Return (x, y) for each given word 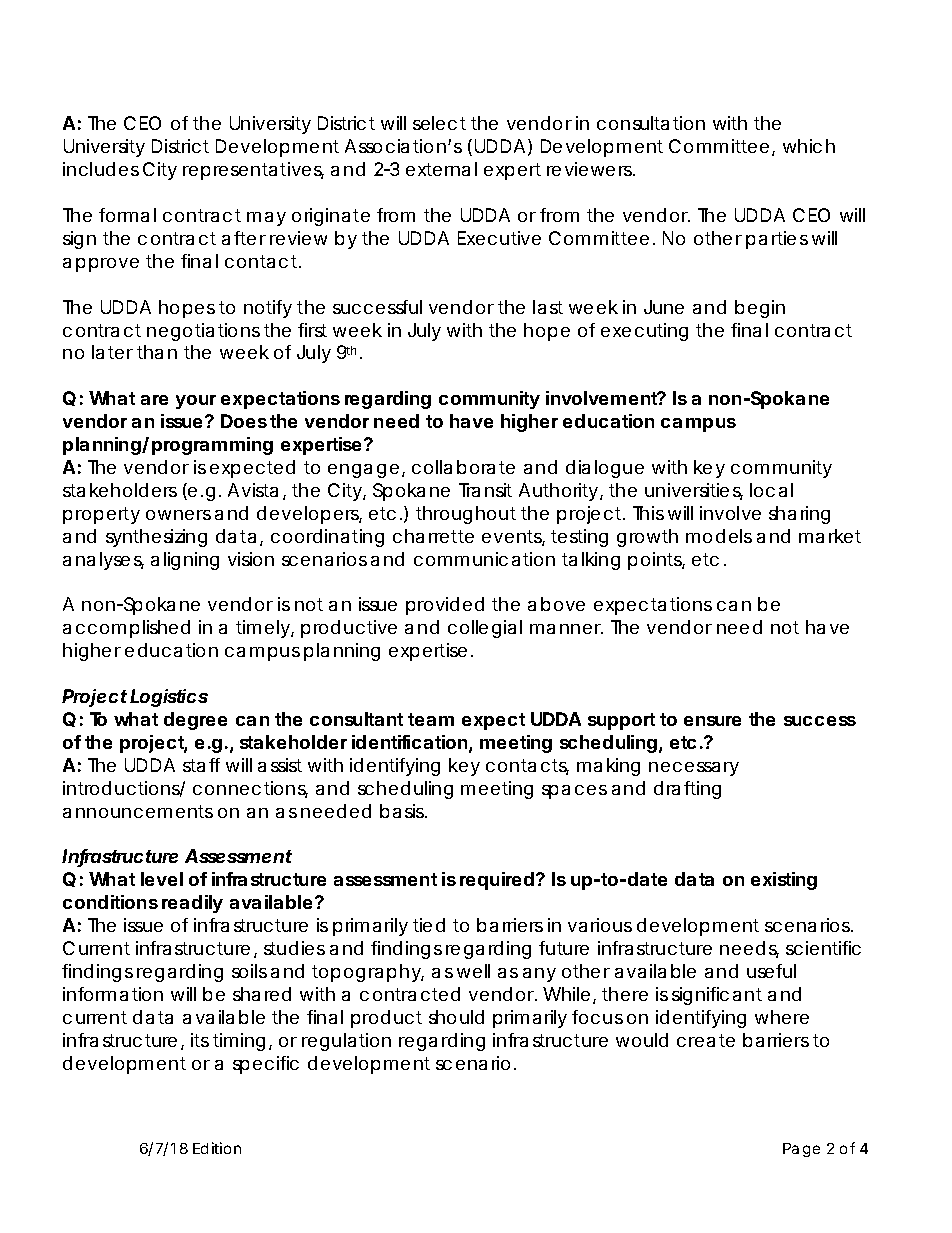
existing (784, 881)
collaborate (463, 467)
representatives (253, 171)
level (162, 879)
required (498, 881)
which (809, 146)
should (456, 1017)
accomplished (126, 629)
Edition (217, 1148)
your (196, 402)
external (441, 169)
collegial (485, 629)
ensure (712, 721)
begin (760, 309)
